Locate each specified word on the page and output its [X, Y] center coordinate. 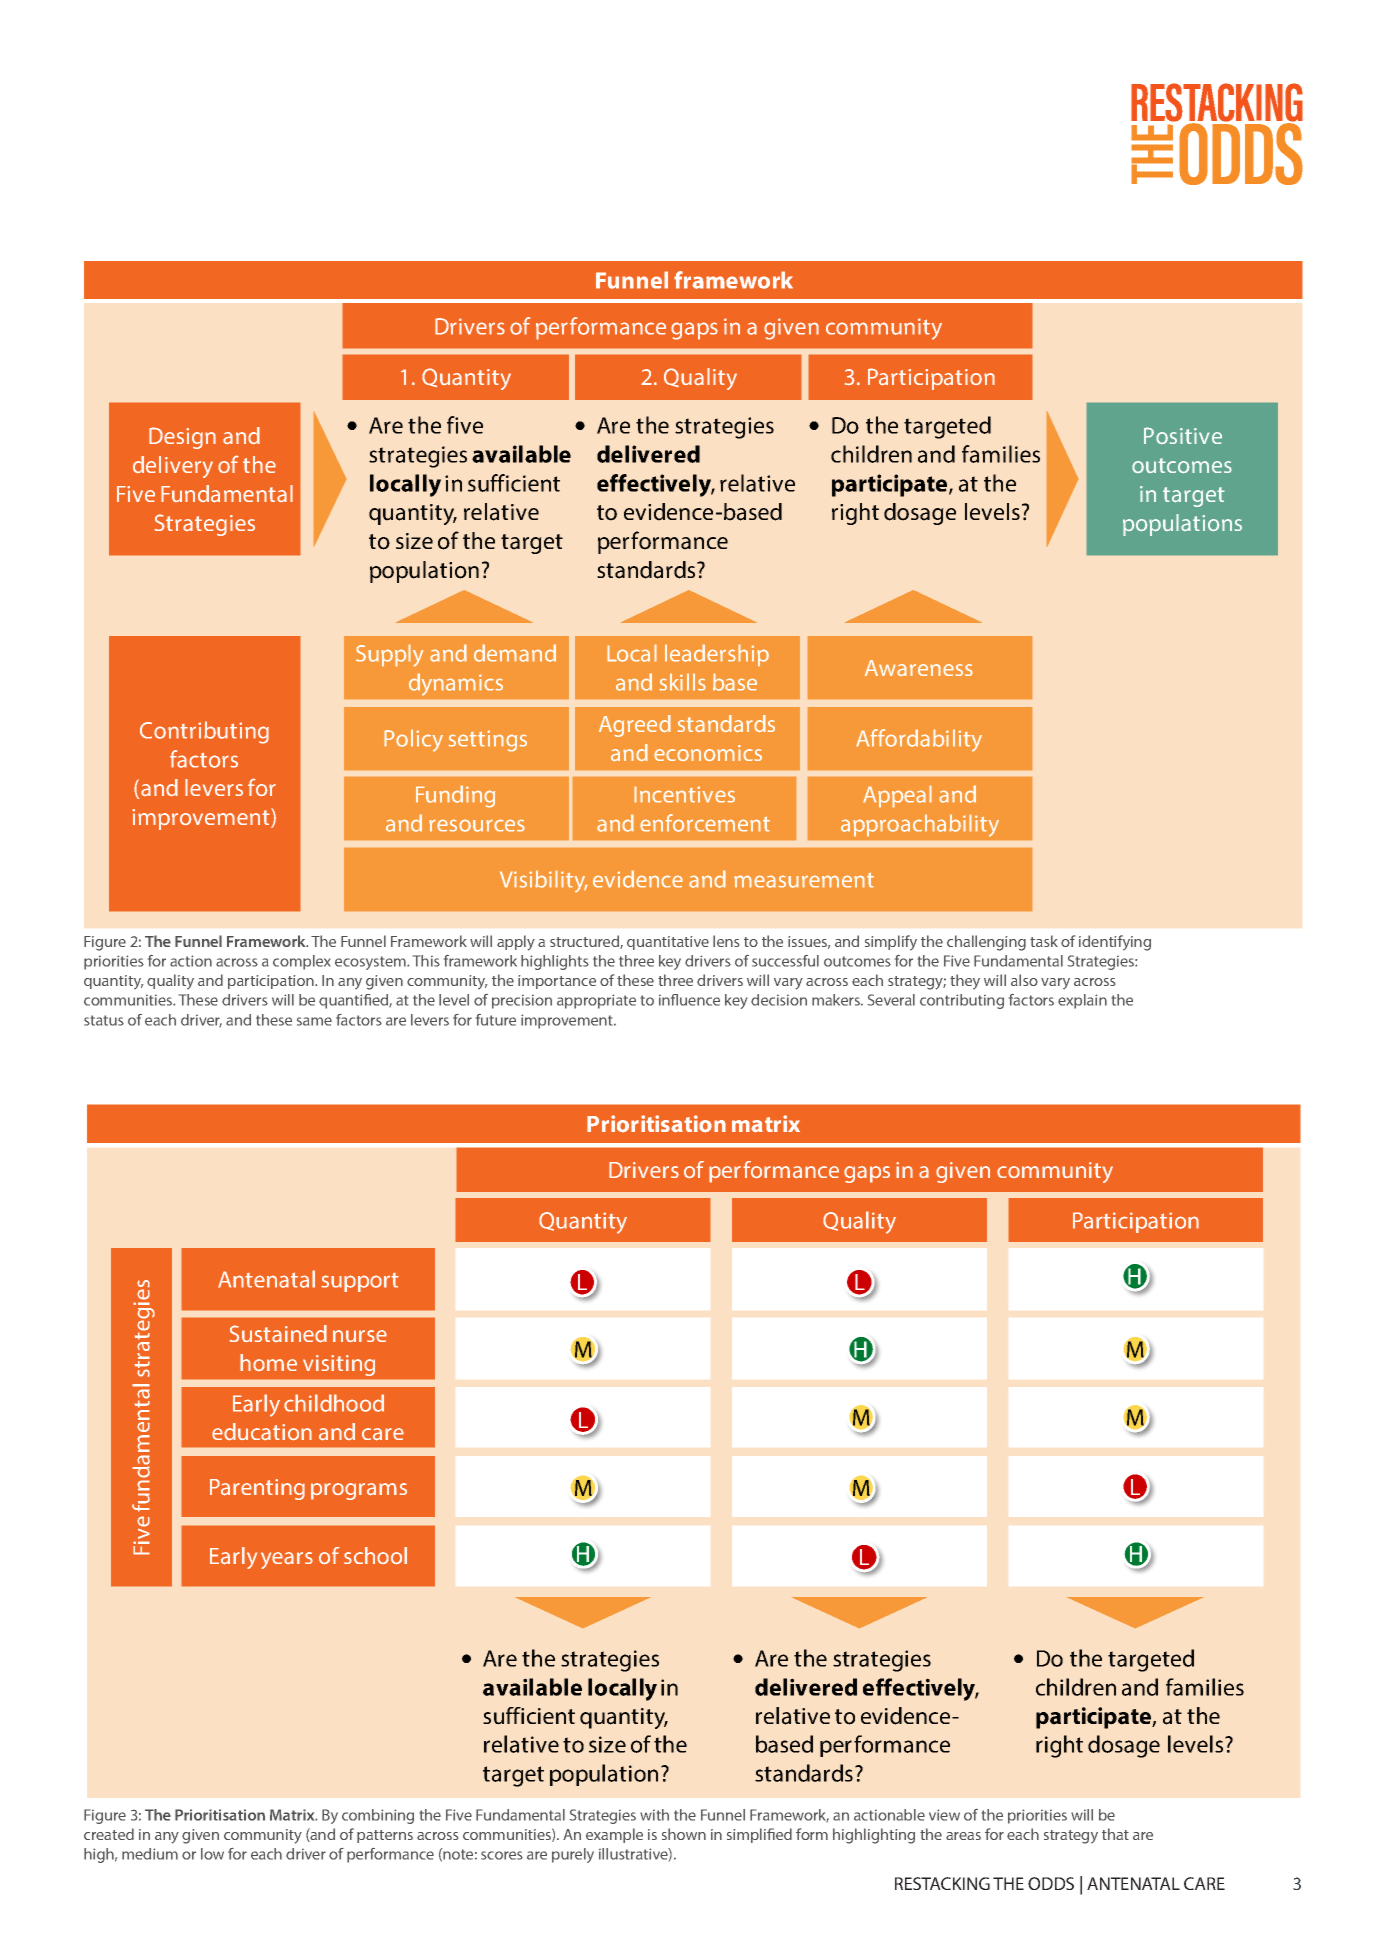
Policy [413, 740]
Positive [1183, 435]
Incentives [684, 794]
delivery [173, 467]
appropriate [596, 1001]
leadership [717, 655]
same [314, 1021]
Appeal [897, 796]
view [944, 1815]
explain [1082, 1001]
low [212, 1854]
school [375, 1556]
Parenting [257, 1489]
